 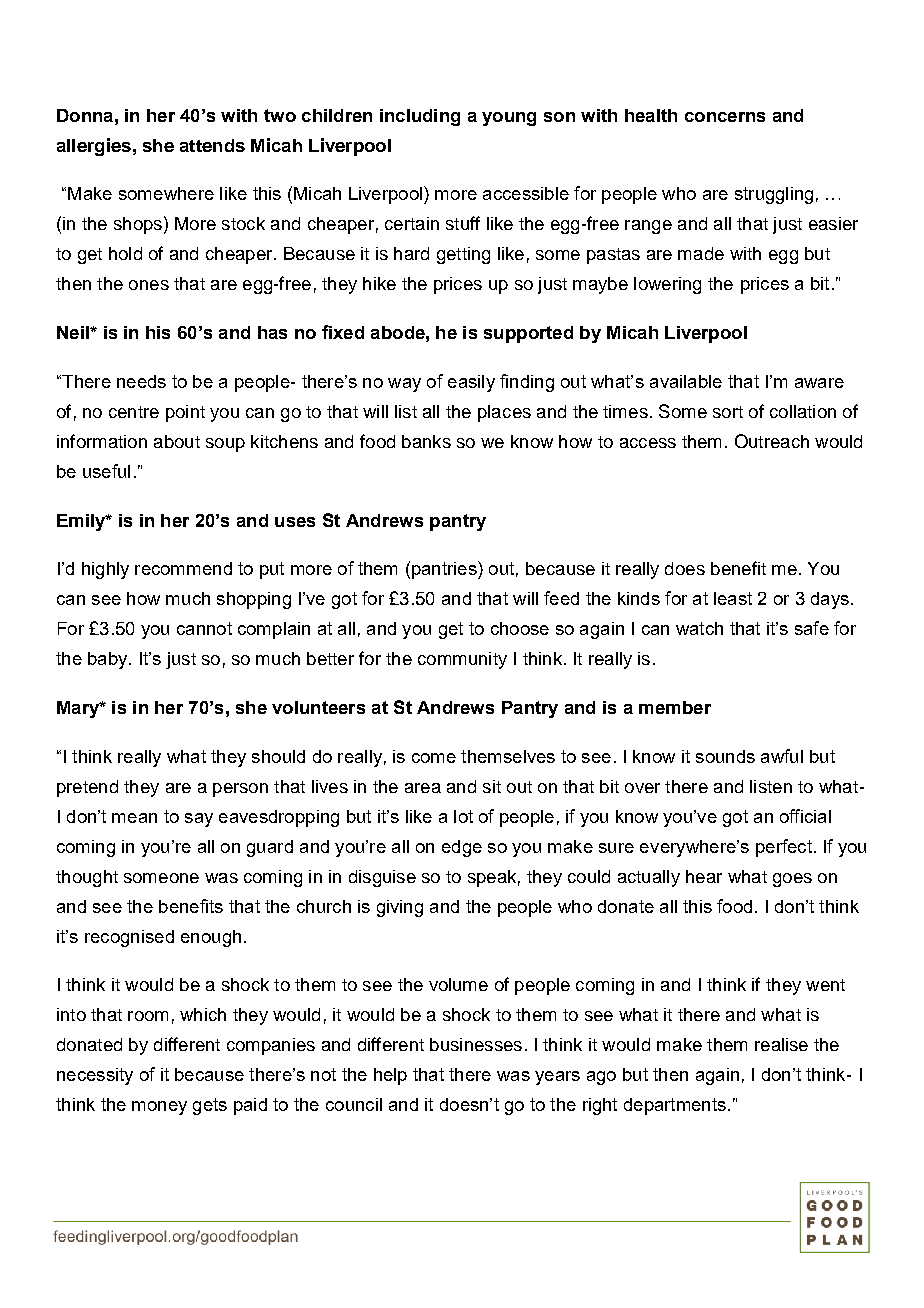 What do you see at coordinates (177, 441) in the image?
I see `about` at bounding box center [177, 441].
